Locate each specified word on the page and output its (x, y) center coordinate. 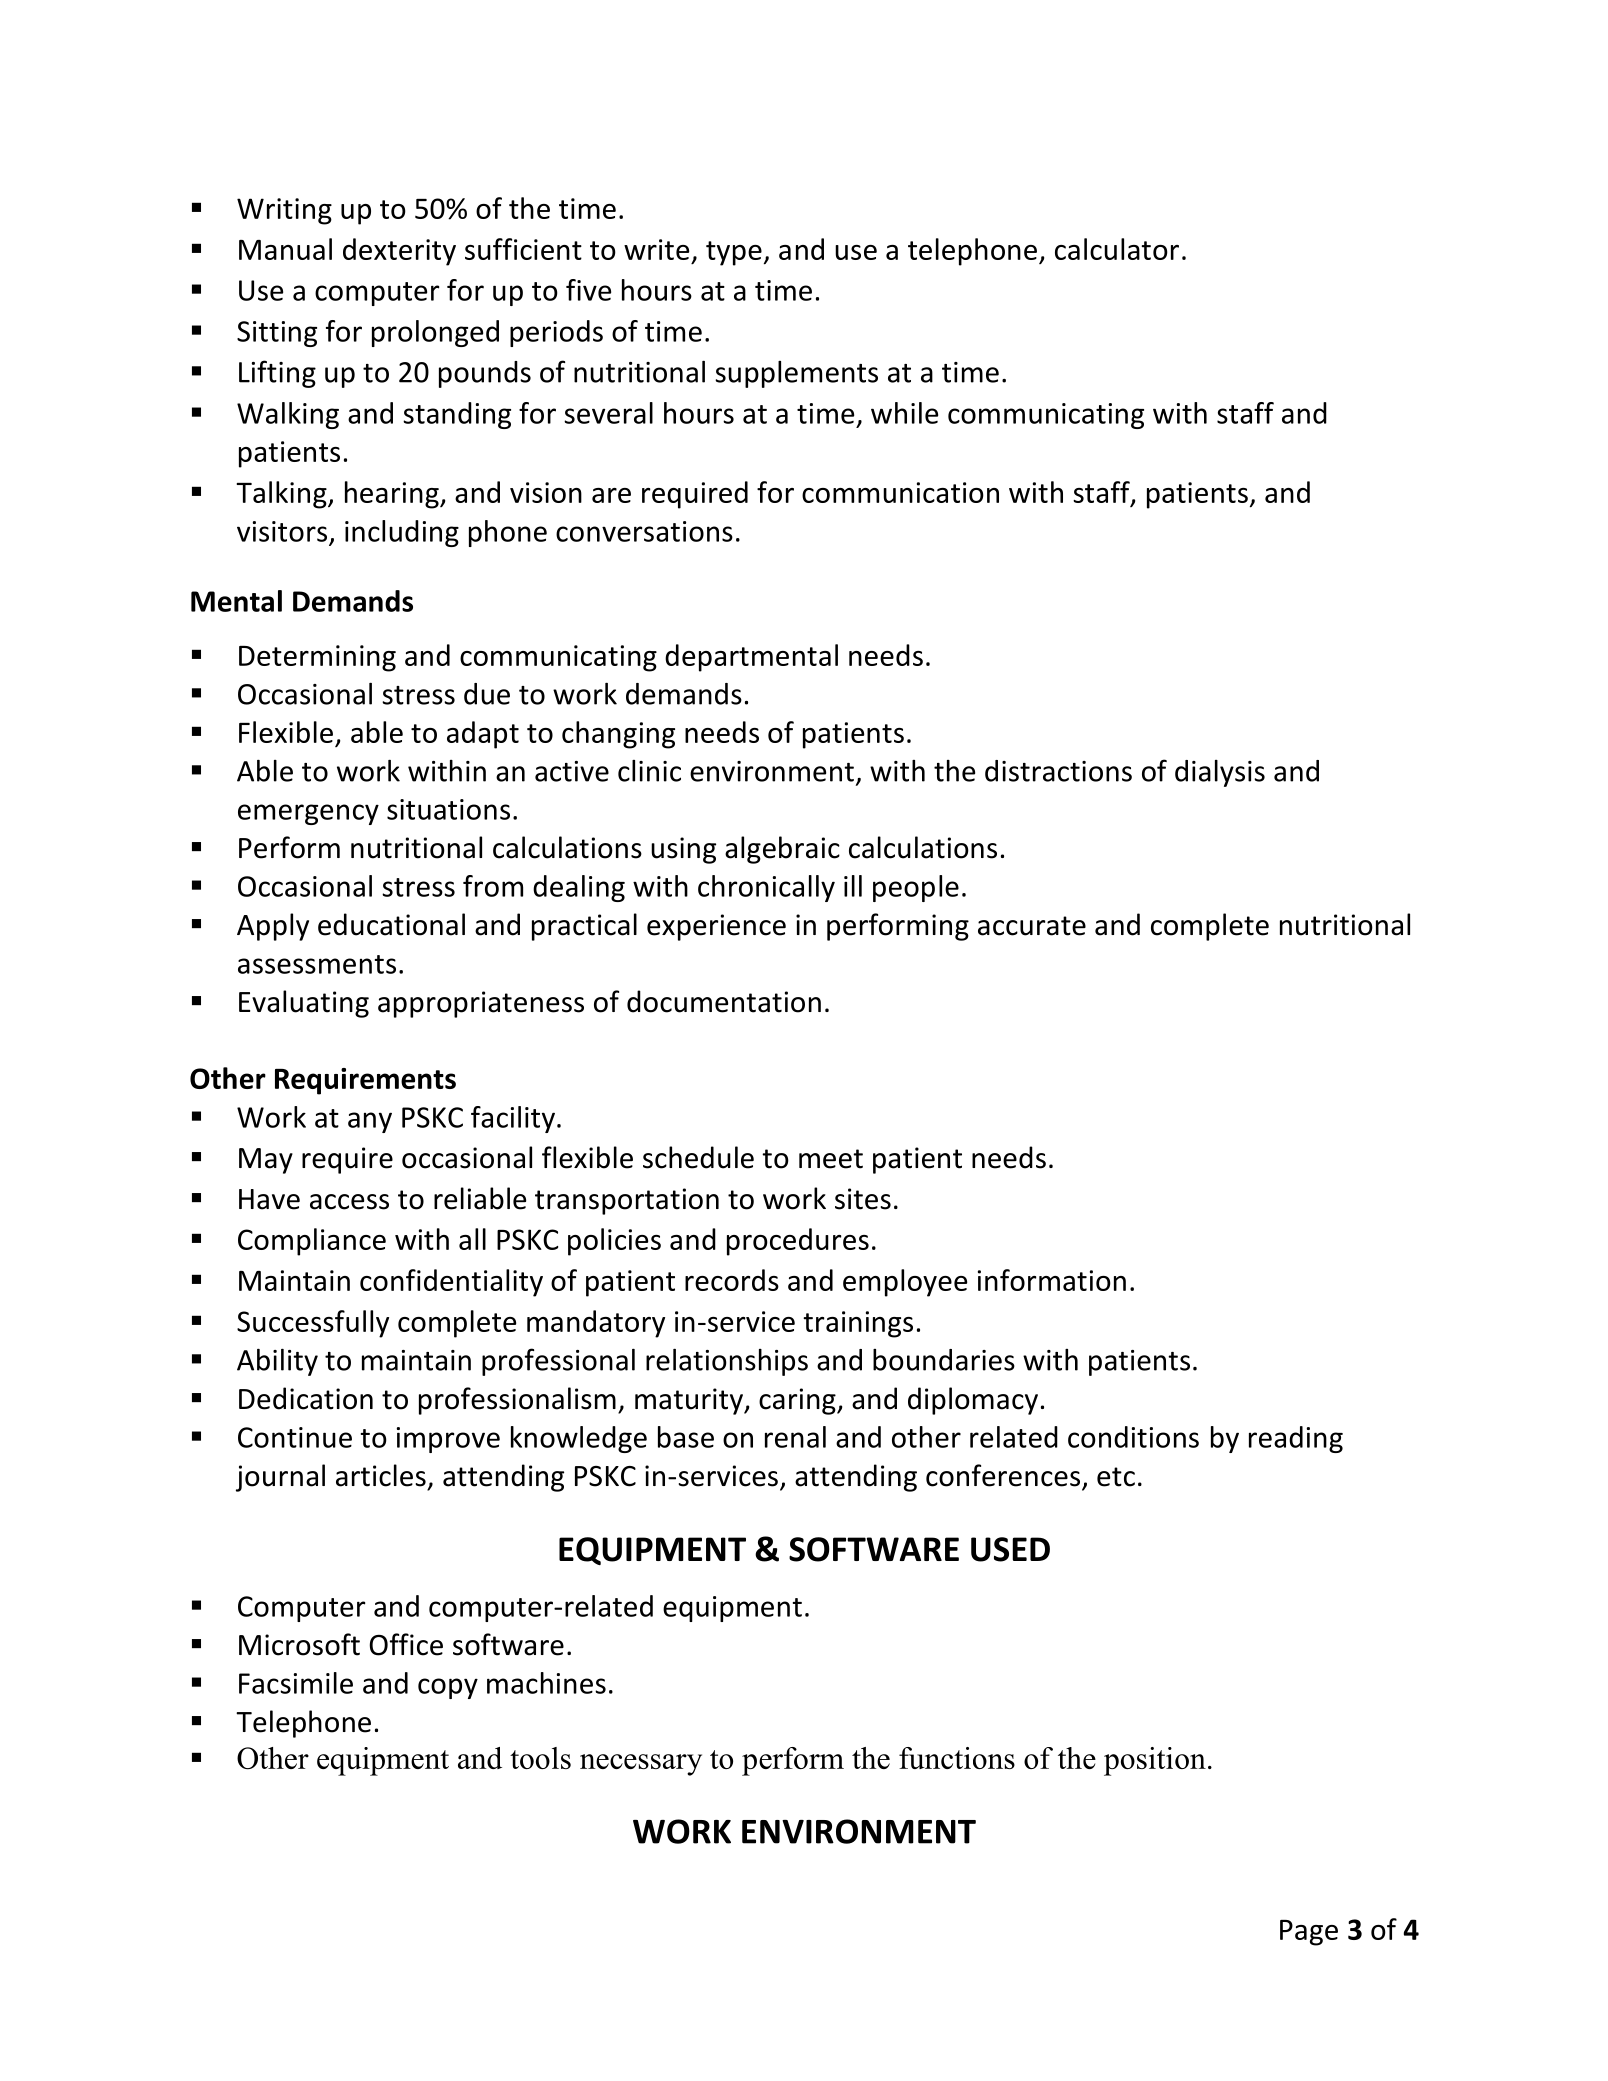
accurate (1032, 926)
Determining (317, 658)
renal (795, 1437)
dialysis (1220, 773)
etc (1116, 1477)
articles (381, 1475)
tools (540, 1758)
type (734, 253)
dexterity (399, 252)
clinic (649, 771)
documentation (724, 1001)
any (370, 1122)
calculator (1117, 249)
